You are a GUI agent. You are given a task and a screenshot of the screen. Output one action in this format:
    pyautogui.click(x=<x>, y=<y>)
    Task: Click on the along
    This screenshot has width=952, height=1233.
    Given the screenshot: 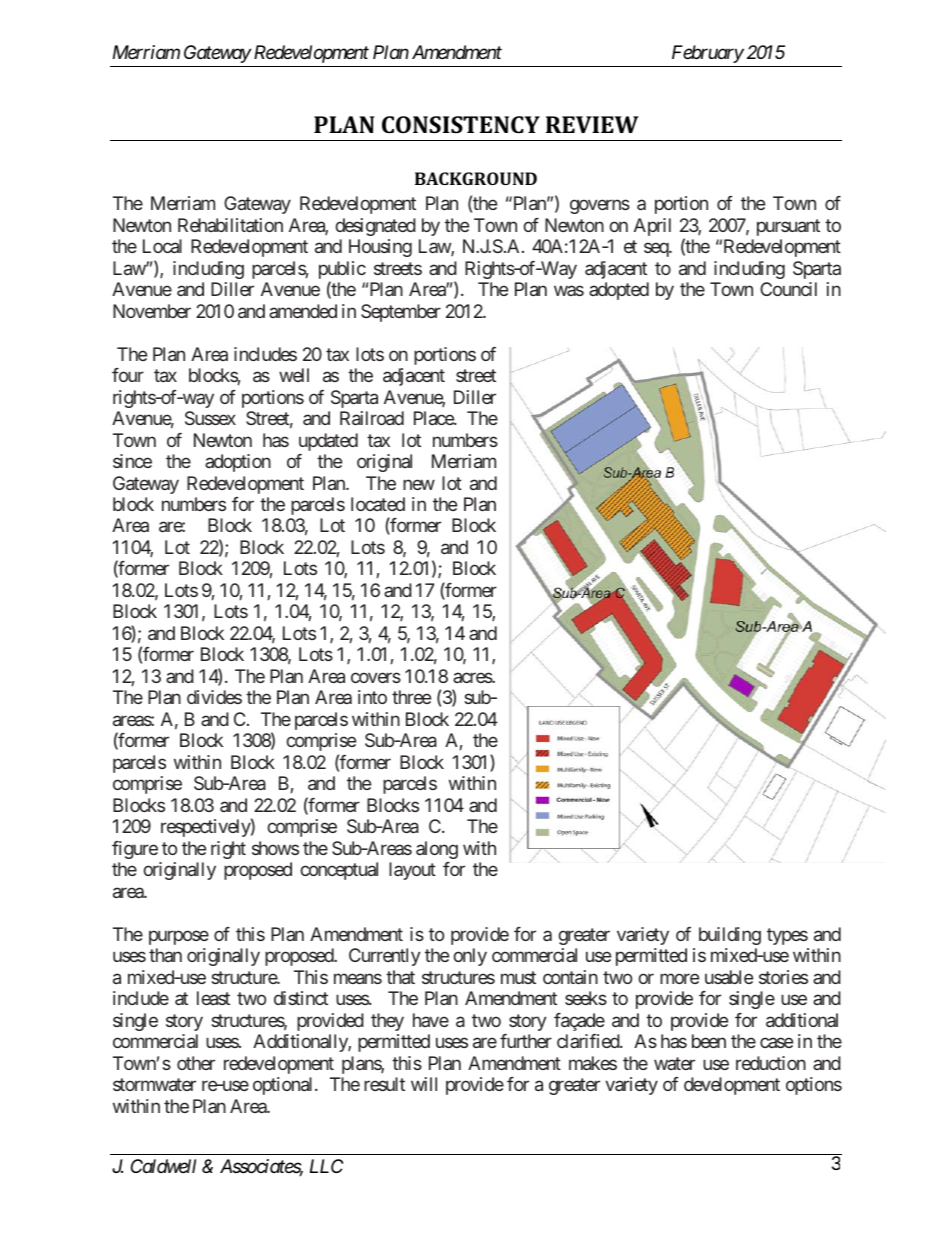 What is the action you would take?
    pyautogui.click(x=437, y=850)
